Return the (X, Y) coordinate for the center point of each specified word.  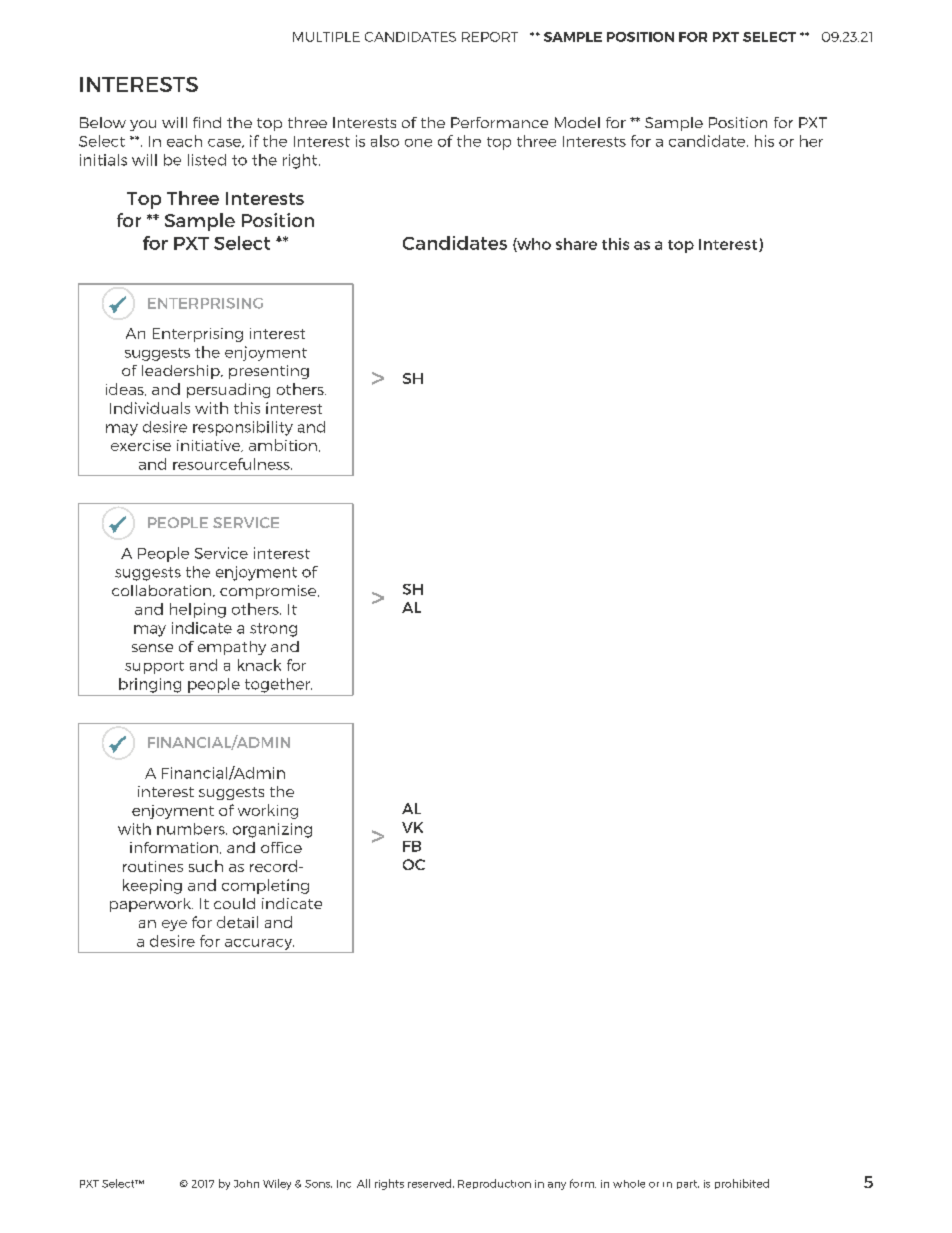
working (268, 811)
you (143, 125)
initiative (210, 446)
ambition (283, 445)
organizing (272, 830)
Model (577, 122)
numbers (192, 829)
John (246, 1184)
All (363, 1183)
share (576, 244)
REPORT (490, 37)
